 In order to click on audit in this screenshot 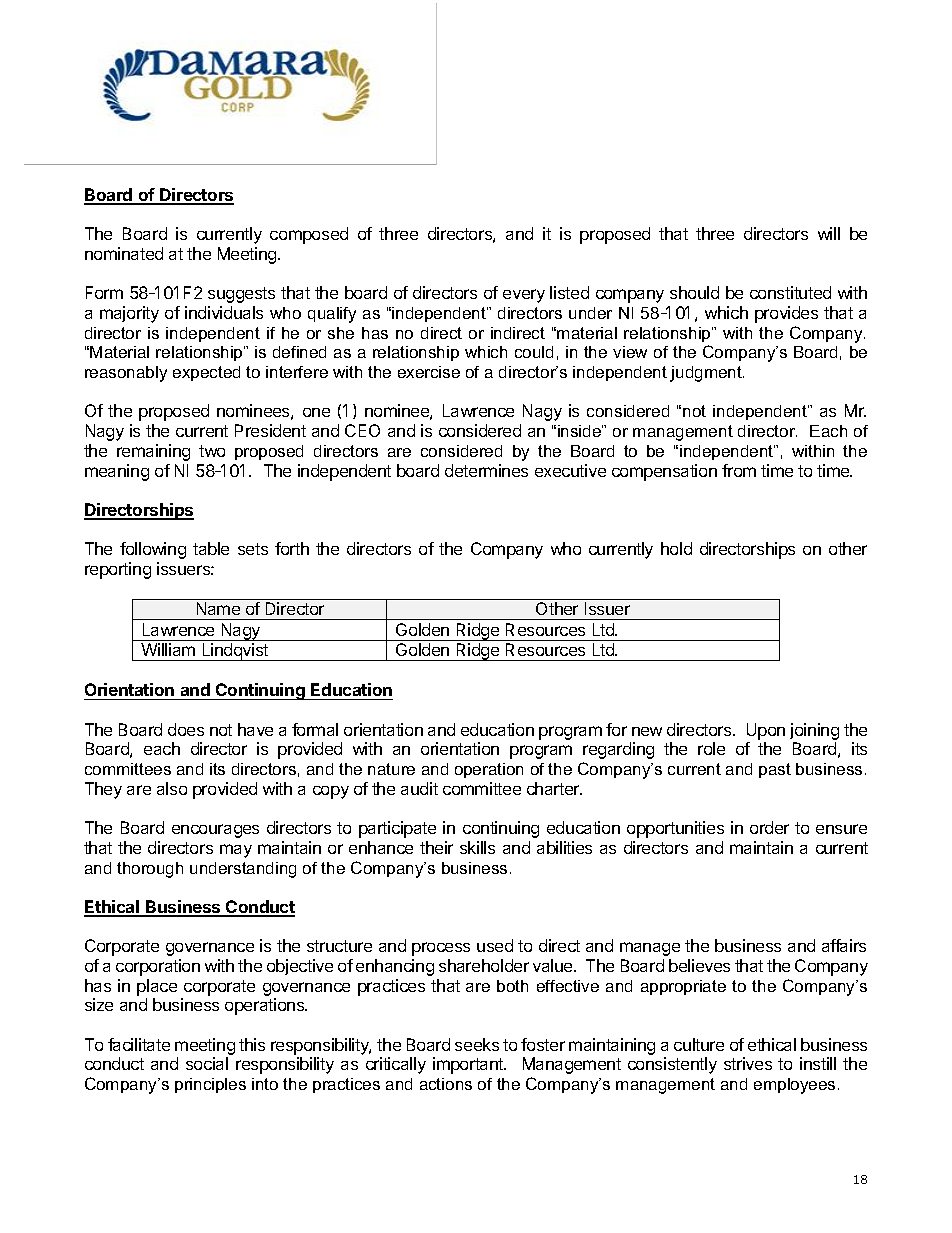, I will do `click(419, 788)`.
